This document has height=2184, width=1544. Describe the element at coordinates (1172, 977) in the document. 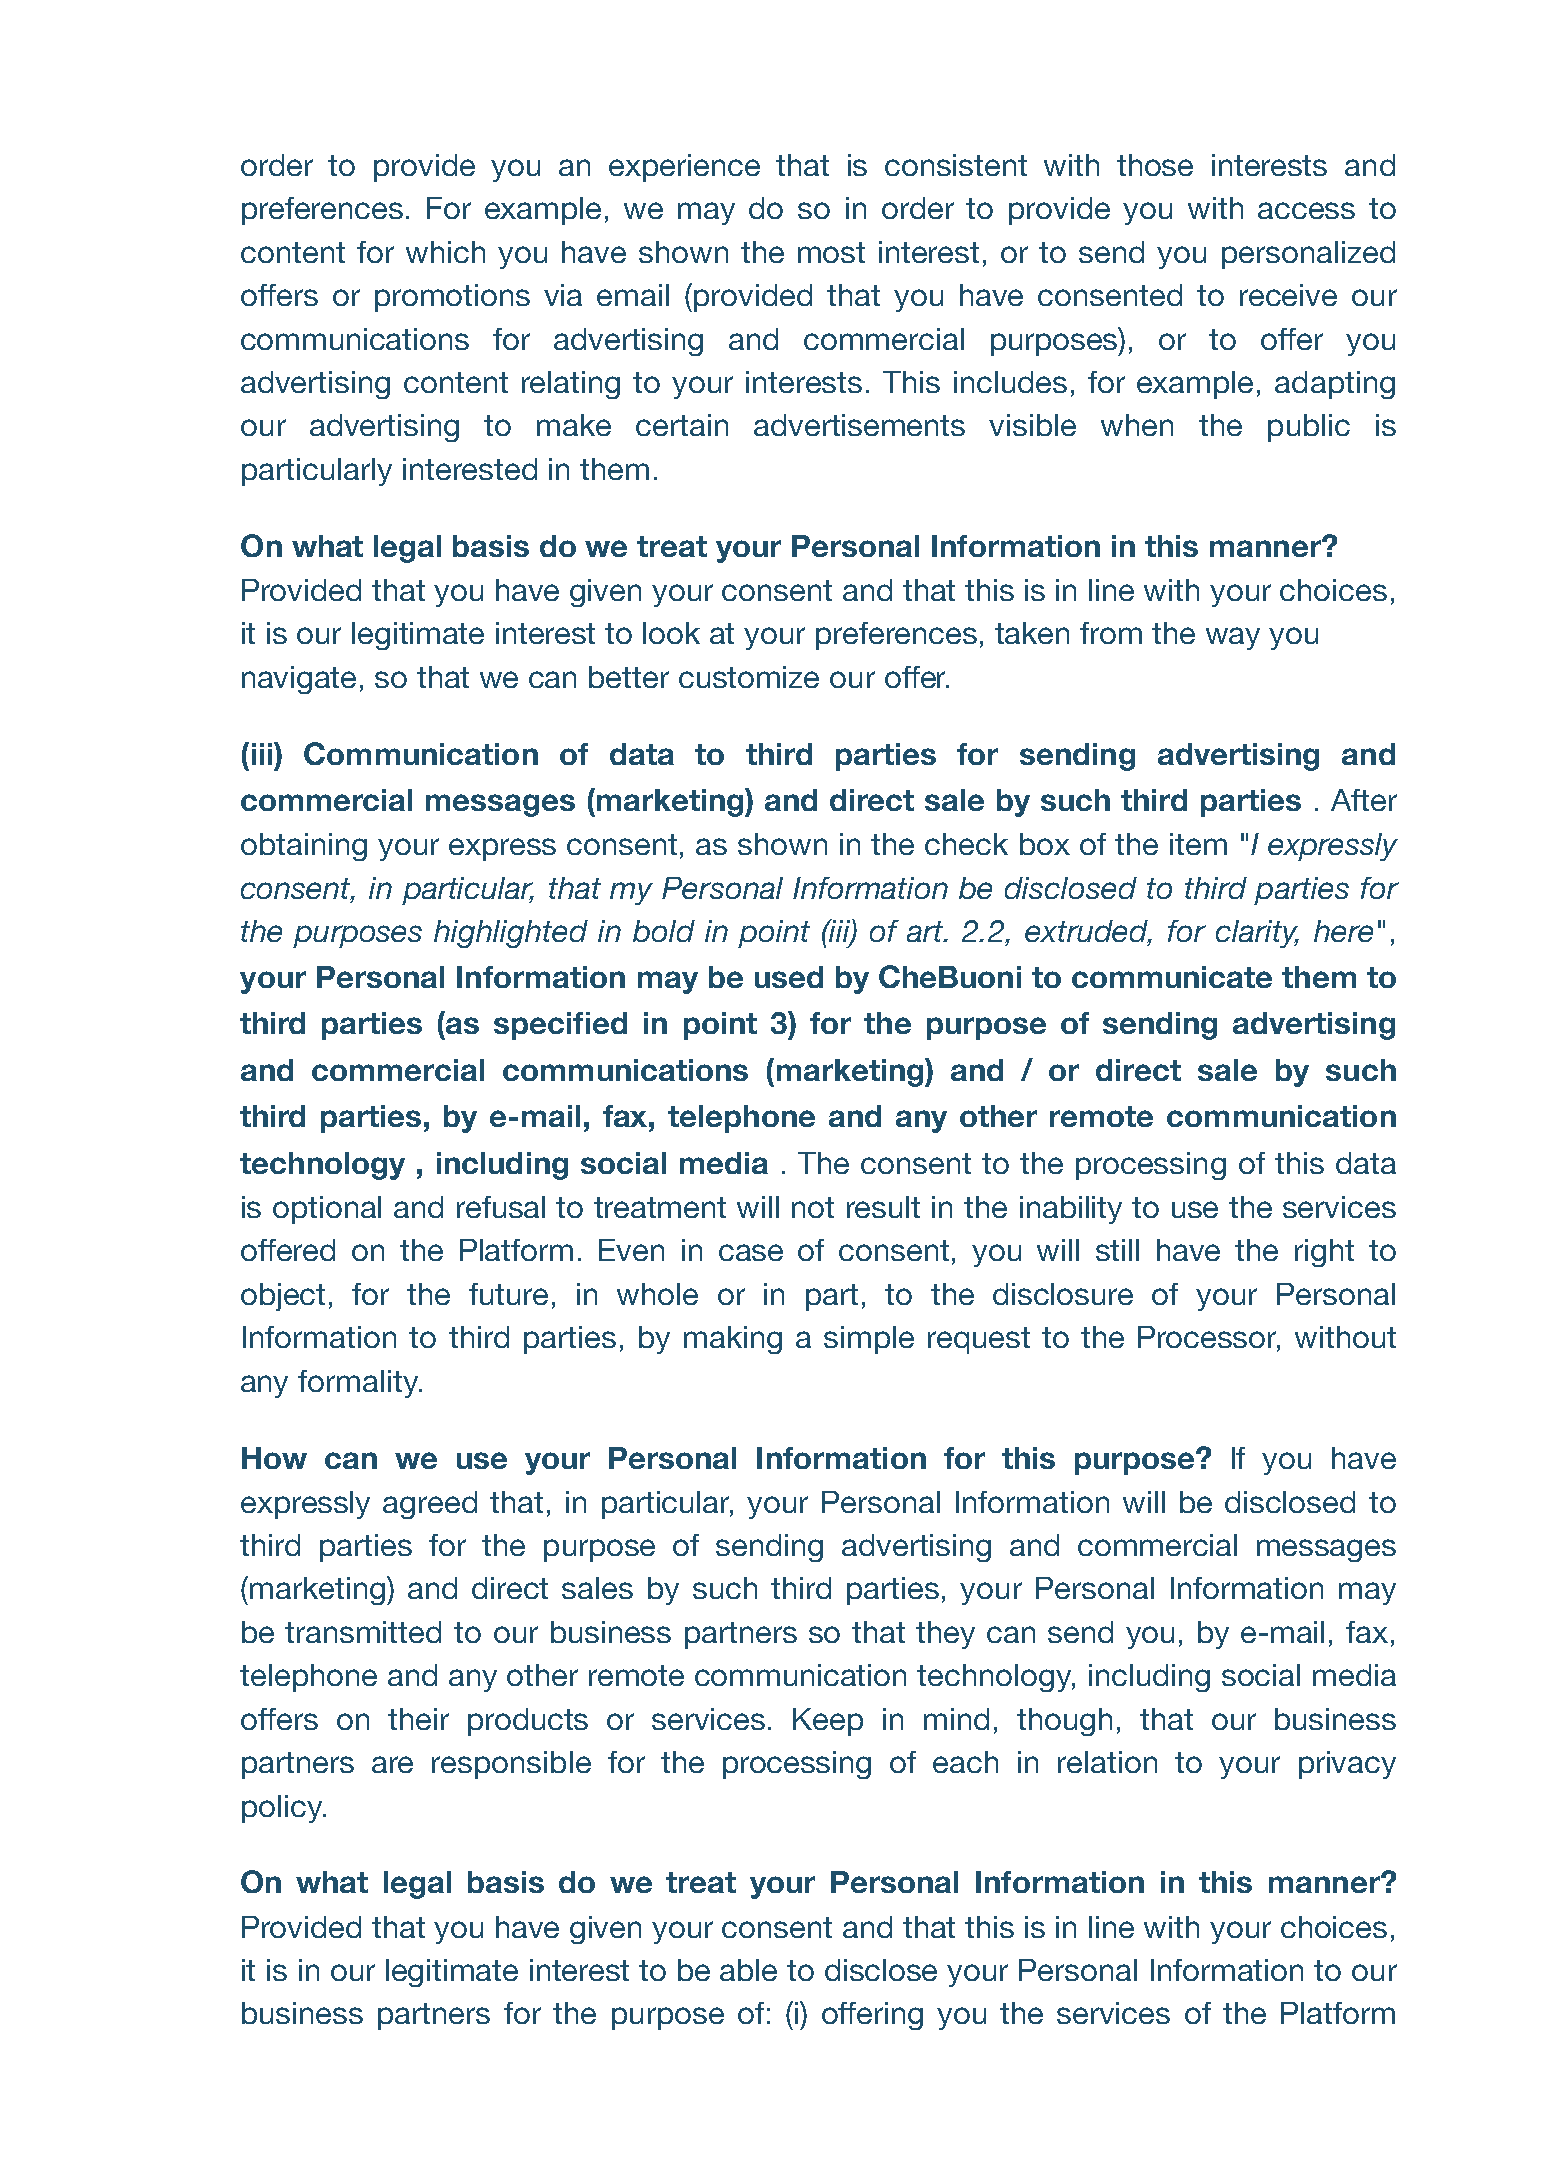

I see `communicate` at that location.
